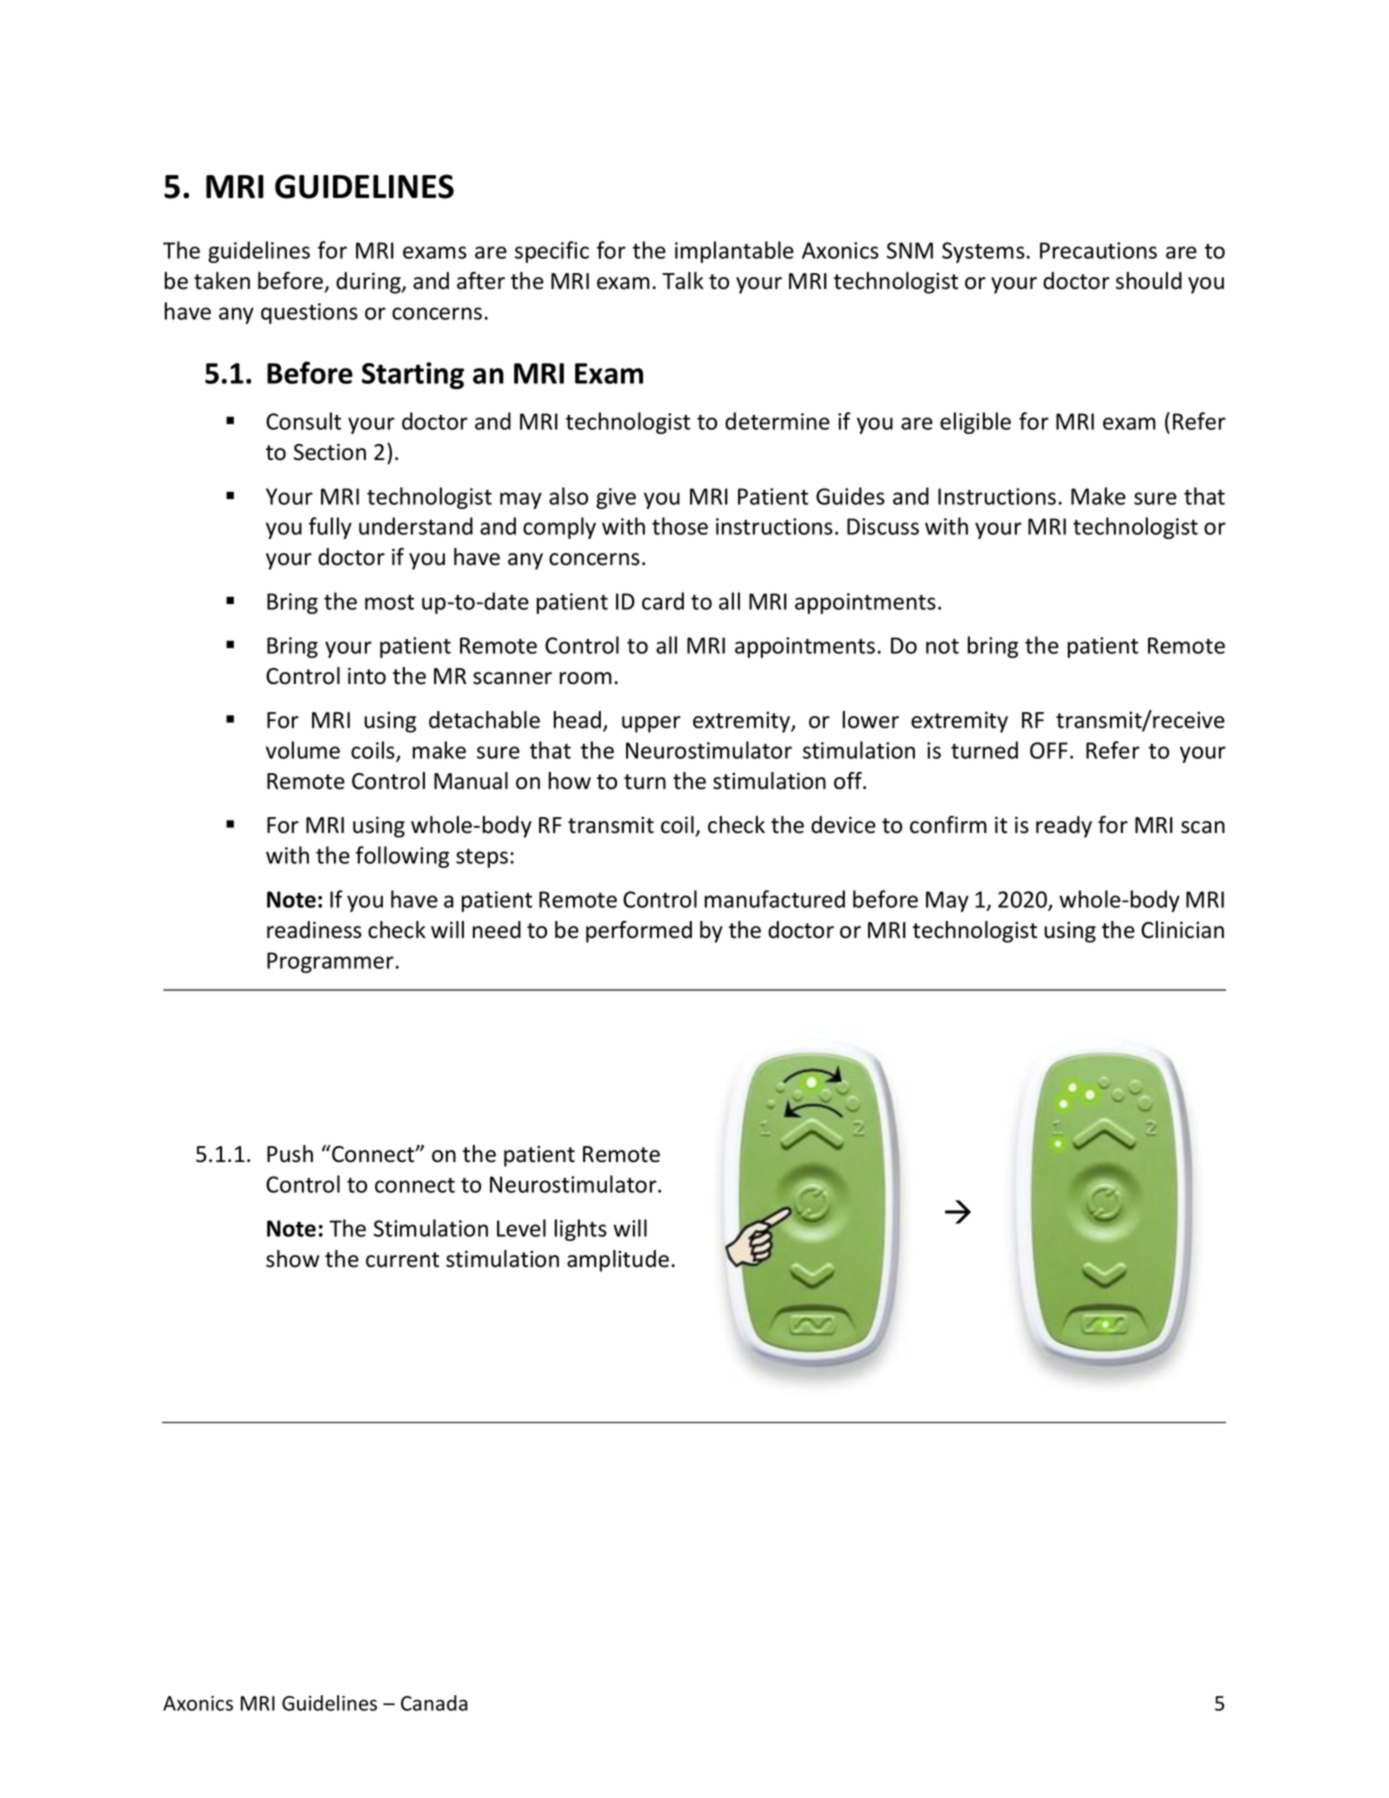 This screenshot has height=1798, width=1389. I want to click on performed, so click(639, 932).
